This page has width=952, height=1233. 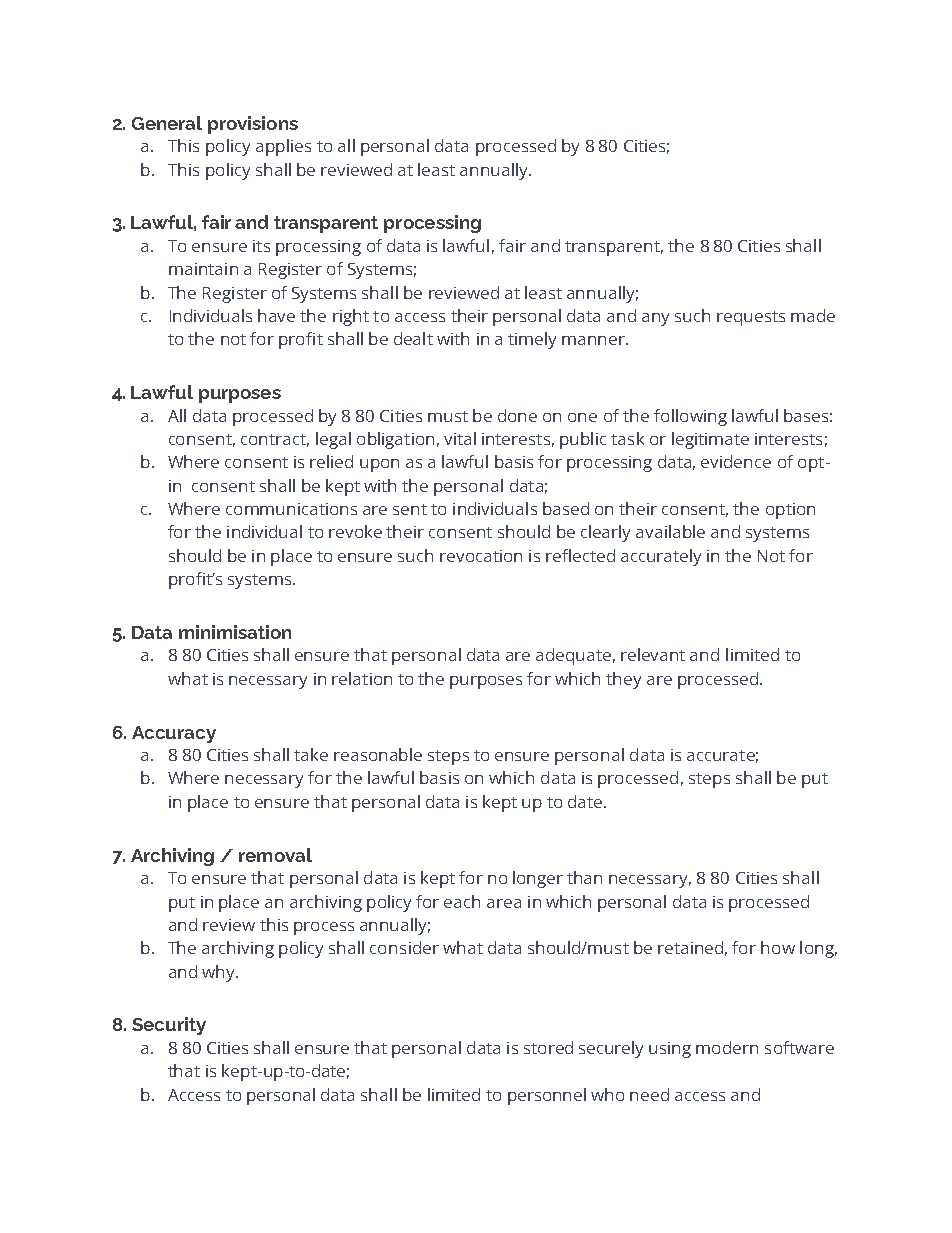 What do you see at coordinates (504, 903) in the page?
I see `area` at bounding box center [504, 903].
